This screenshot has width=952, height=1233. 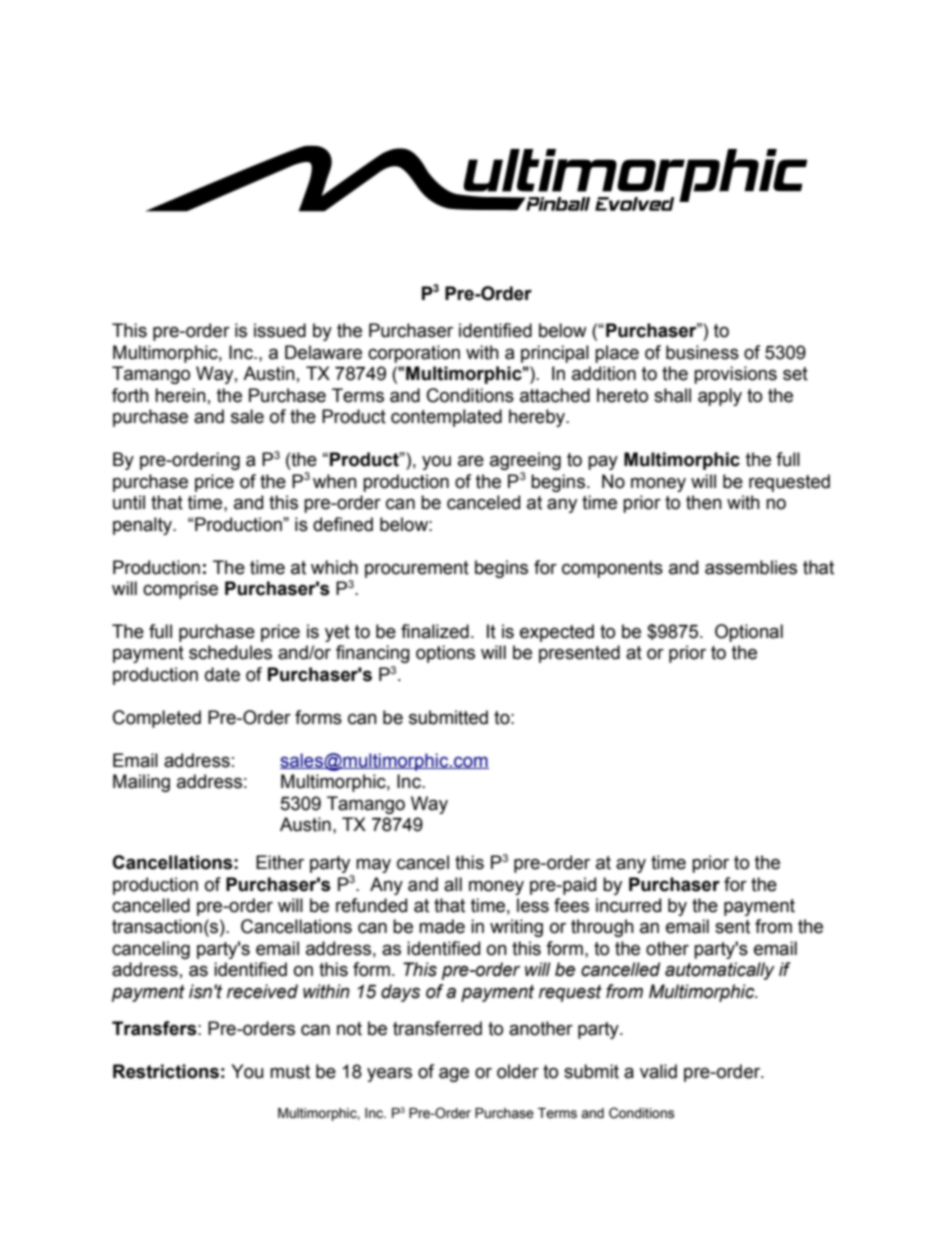 What do you see at coordinates (658, 1071) in the screenshot?
I see `valid` at bounding box center [658, 1071].
